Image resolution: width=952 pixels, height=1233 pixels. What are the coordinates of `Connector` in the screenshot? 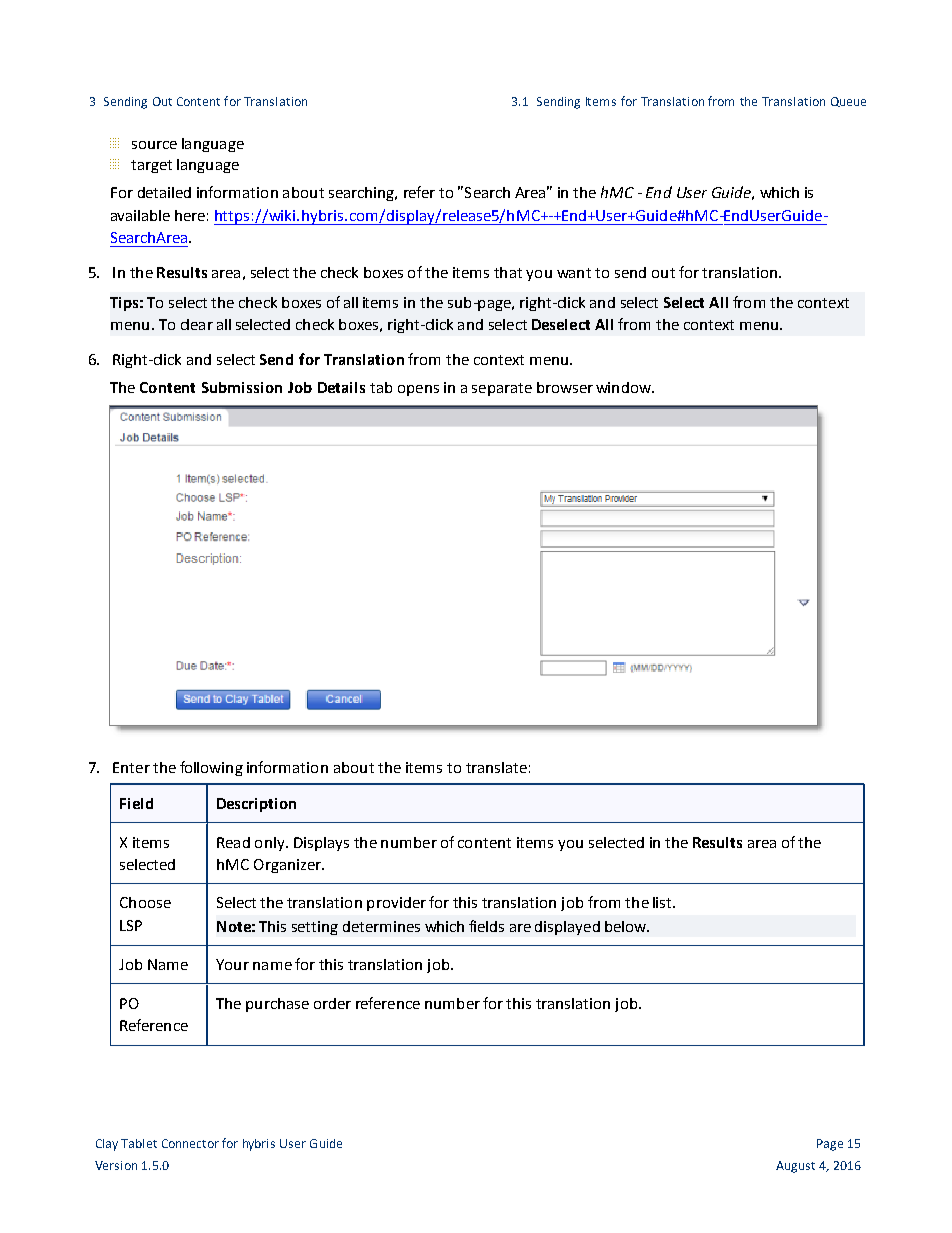 It's located at (190, 1143).
